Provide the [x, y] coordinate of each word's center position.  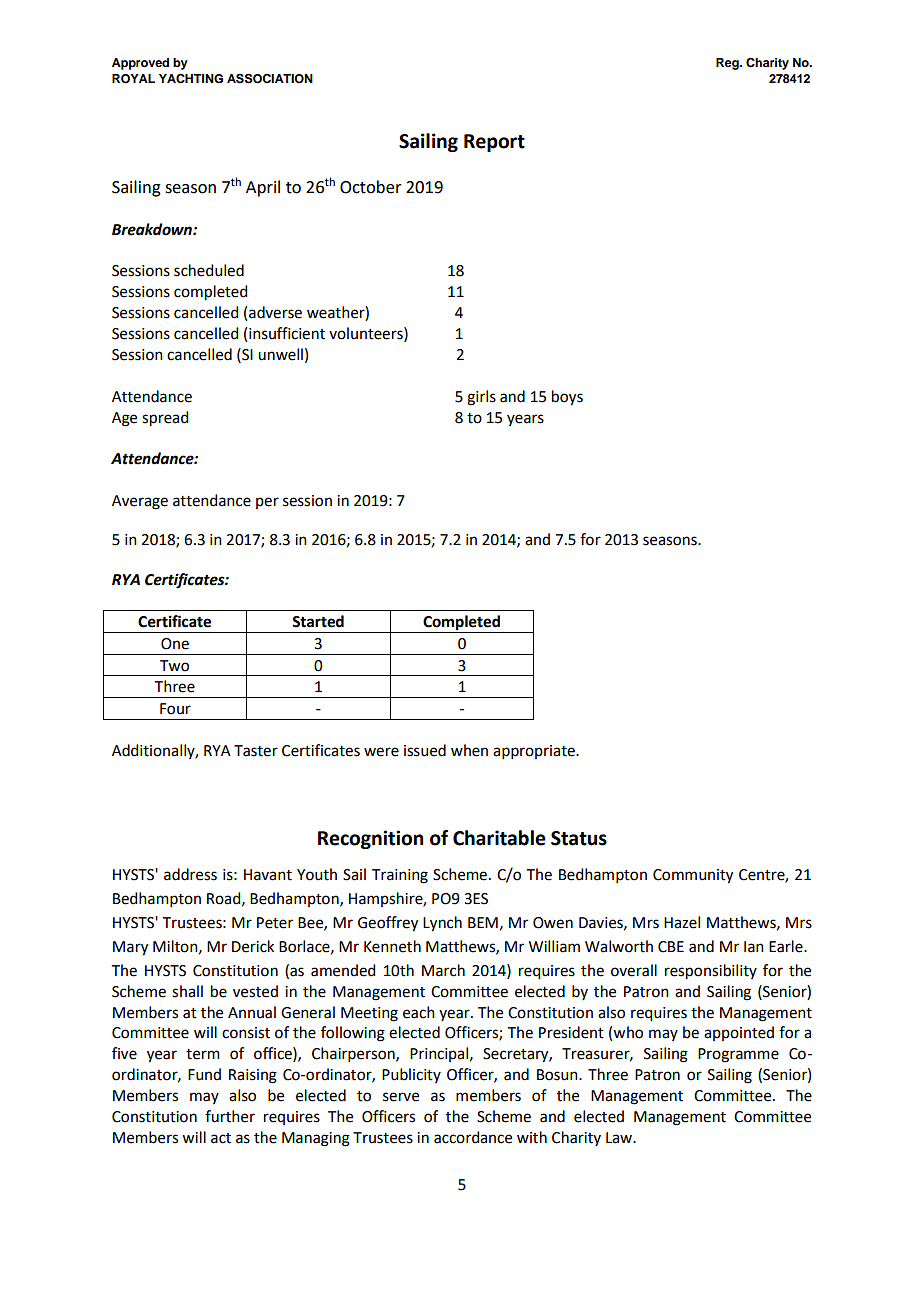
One [175, 644]
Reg [728, 64]
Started [318, 621]
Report [494, 143]
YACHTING [191, 79]
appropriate [535, 752]
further [230, 1116]
